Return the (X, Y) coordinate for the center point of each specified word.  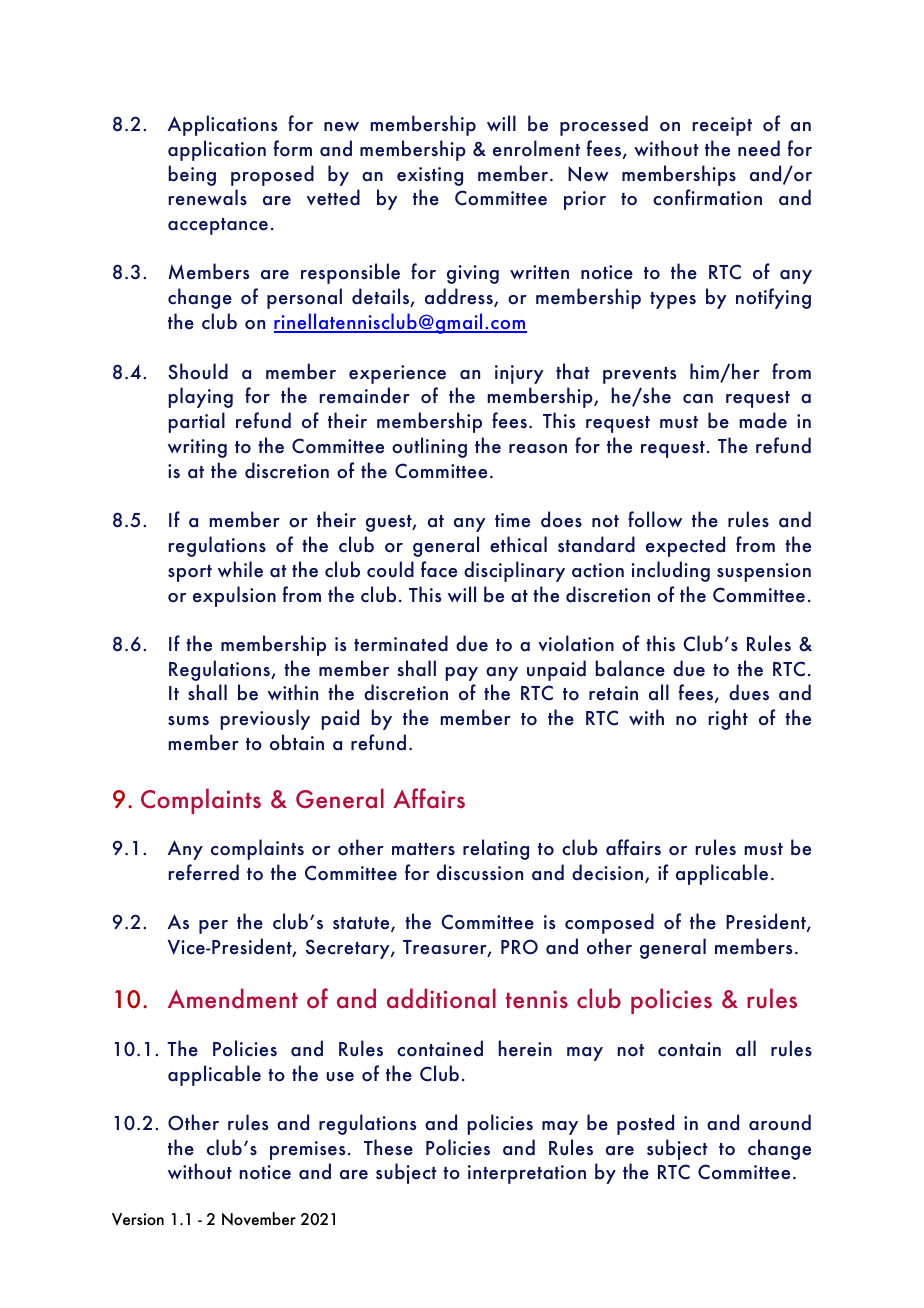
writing (197, 448)
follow (655, 519)
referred (204, 872)
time (512, 520)
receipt (722, 126)
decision (609, 873)
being (192, 175)
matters (423, 849)
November (259, 1219)
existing (430, 176)
